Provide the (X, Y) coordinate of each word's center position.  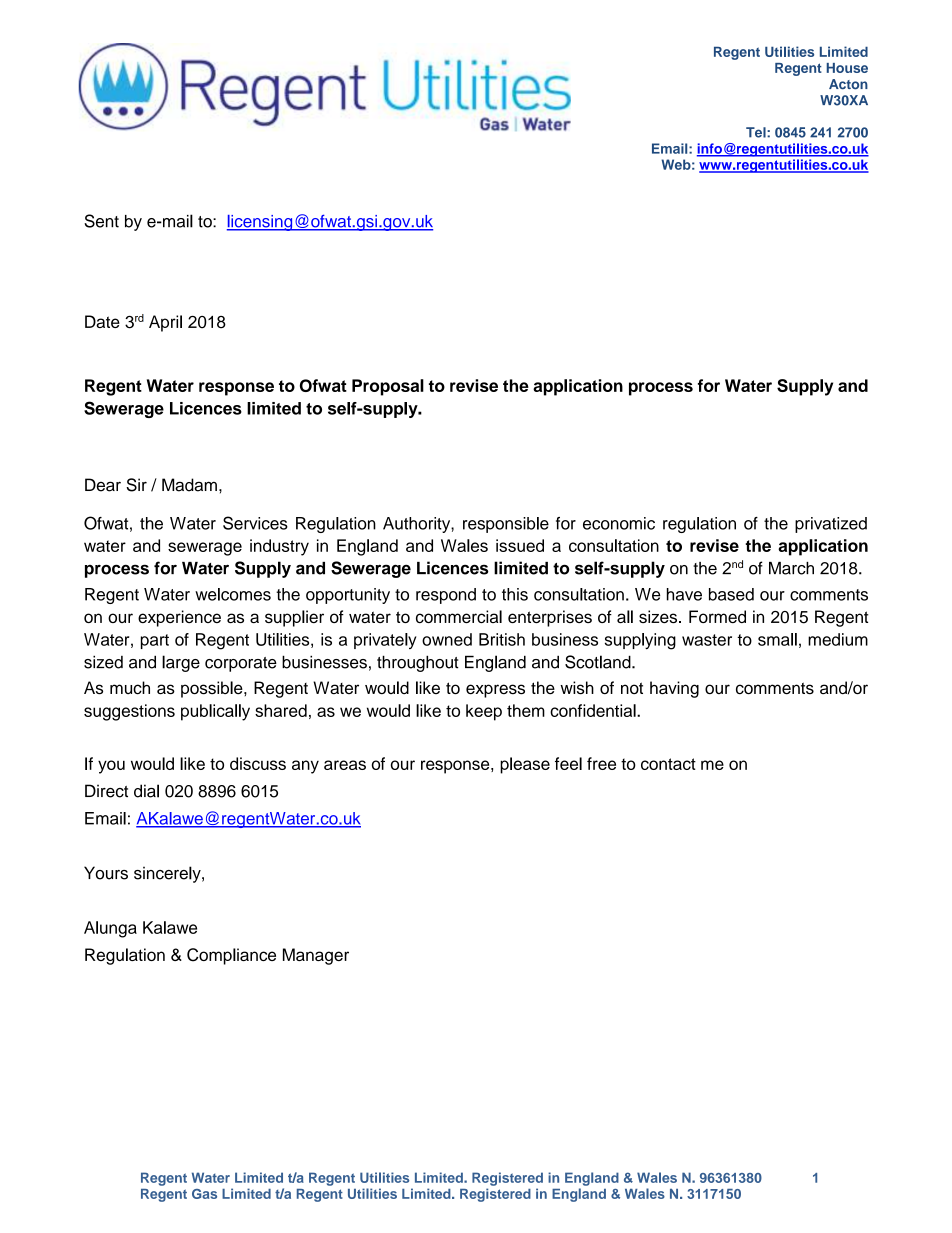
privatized (831, 525)
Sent (101, 221)
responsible (506, 525)
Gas (204, 1194)
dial (146, 791)
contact (668, 764)
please (525, 765)
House (847, 68)
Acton (848, 84)
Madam (189, 485)
